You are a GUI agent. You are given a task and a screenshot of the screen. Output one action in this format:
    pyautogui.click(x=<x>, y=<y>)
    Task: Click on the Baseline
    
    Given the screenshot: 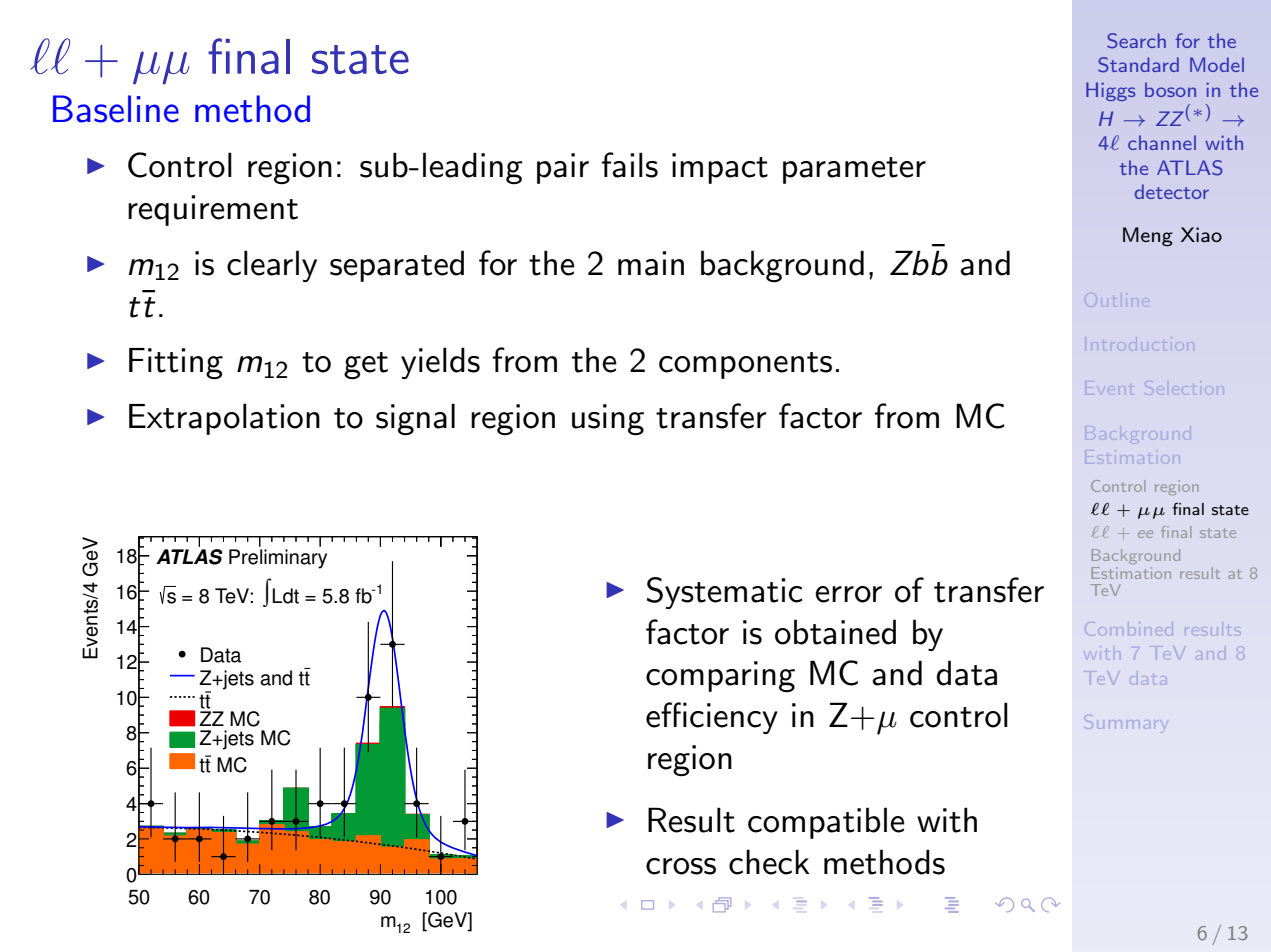 What is the action you would take?
    pyautogui.click(x=116, y=109)
